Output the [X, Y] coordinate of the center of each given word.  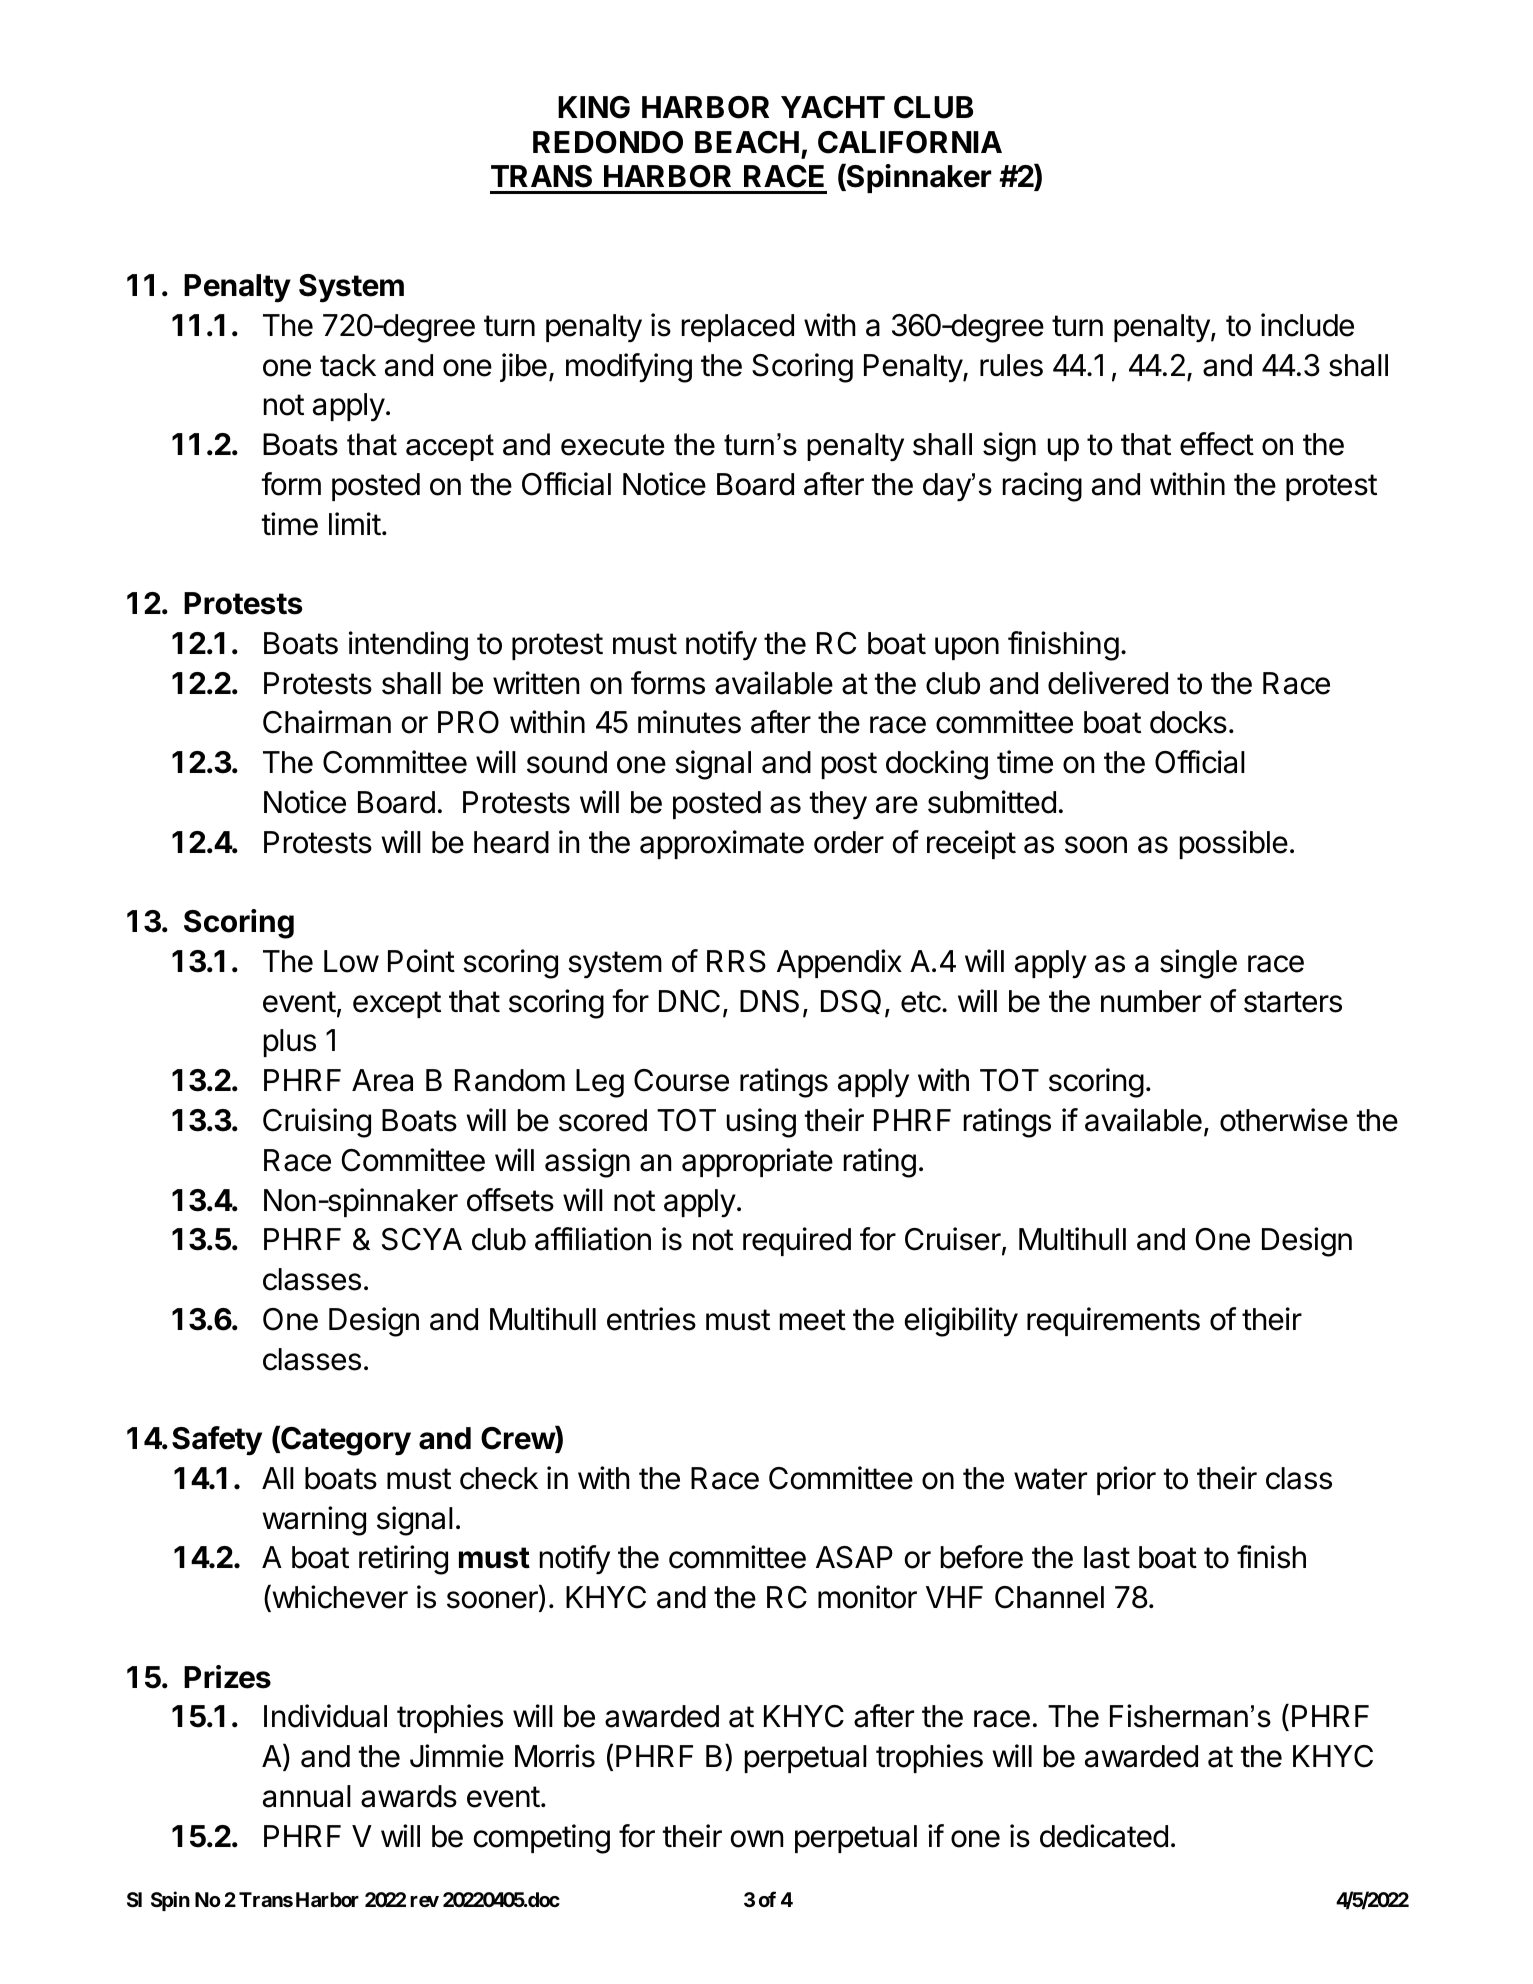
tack [348, 365]
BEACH [747, 142]
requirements [1113, 1321]
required [797, 1241]
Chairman [327, 722]
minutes [689, 722]
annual [307, 1796]
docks [1188, 722]
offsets [510, 1200]
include [1307, 325]
